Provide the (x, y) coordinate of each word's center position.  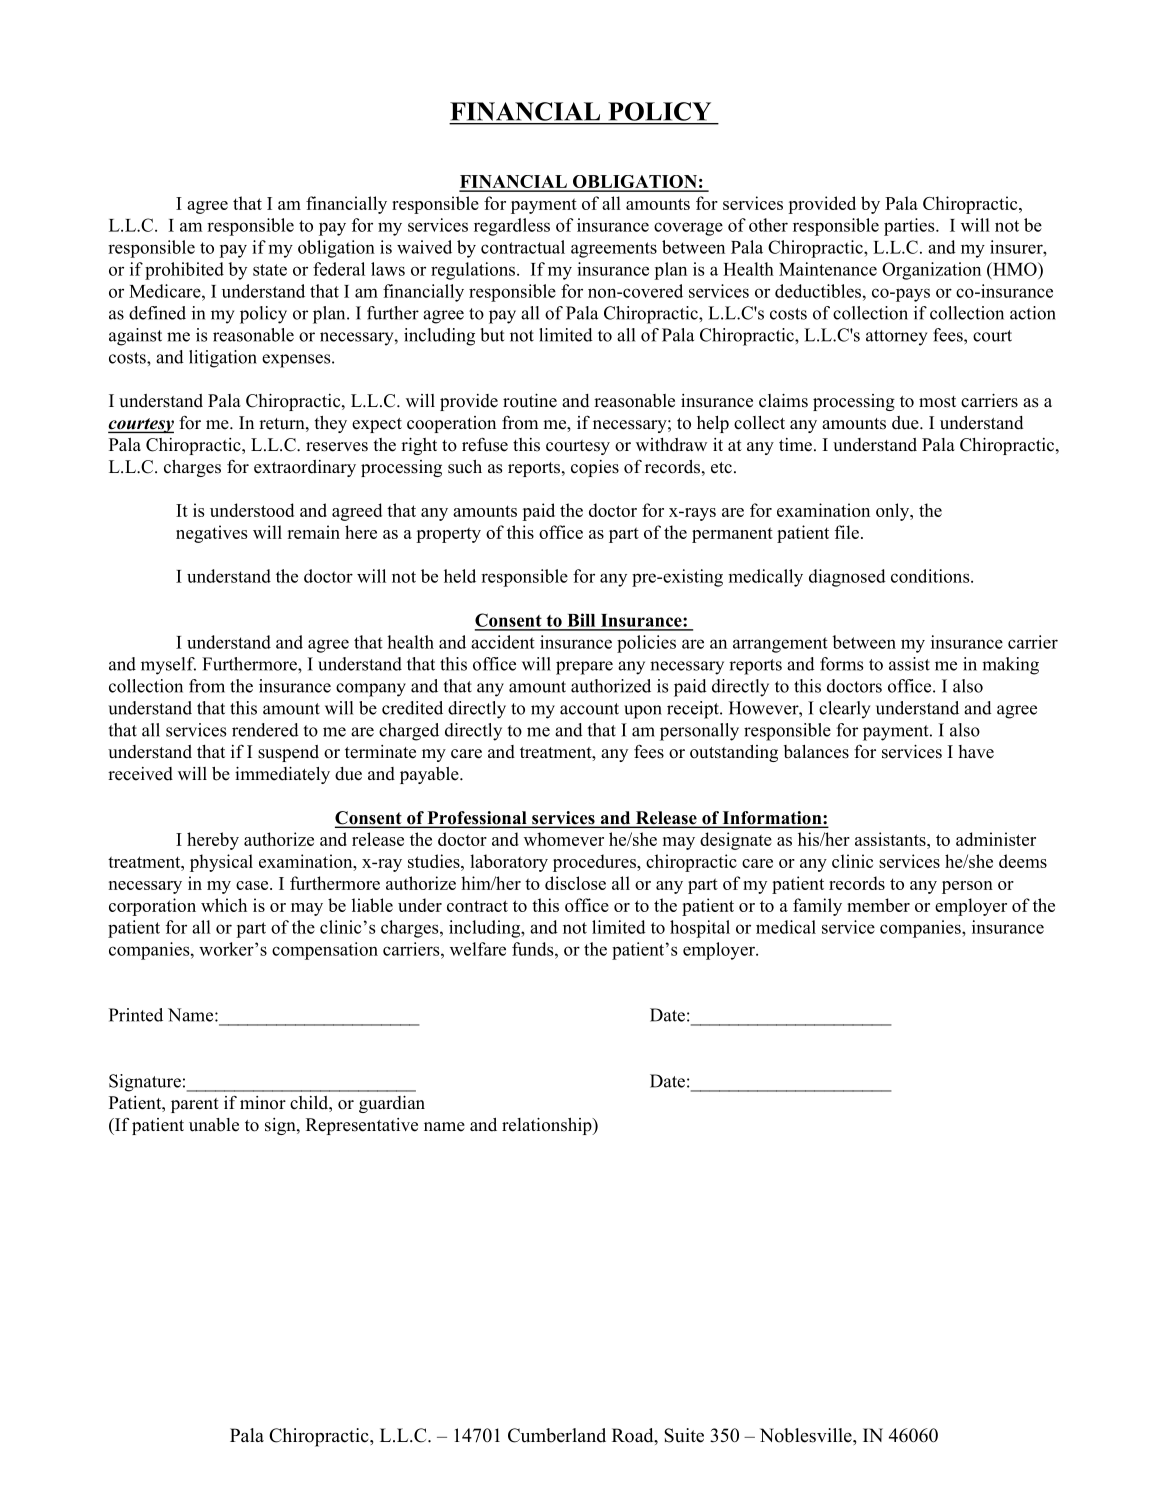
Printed (136, 1015)
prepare (584, 668)
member (878, 905)
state (270, 270)
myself (168, 666)
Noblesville (807, 1435)
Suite (684, 1435)
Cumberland (557, 1435)
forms (841, 664)
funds (532, 949)
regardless (512, 227)
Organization (931, 271)
